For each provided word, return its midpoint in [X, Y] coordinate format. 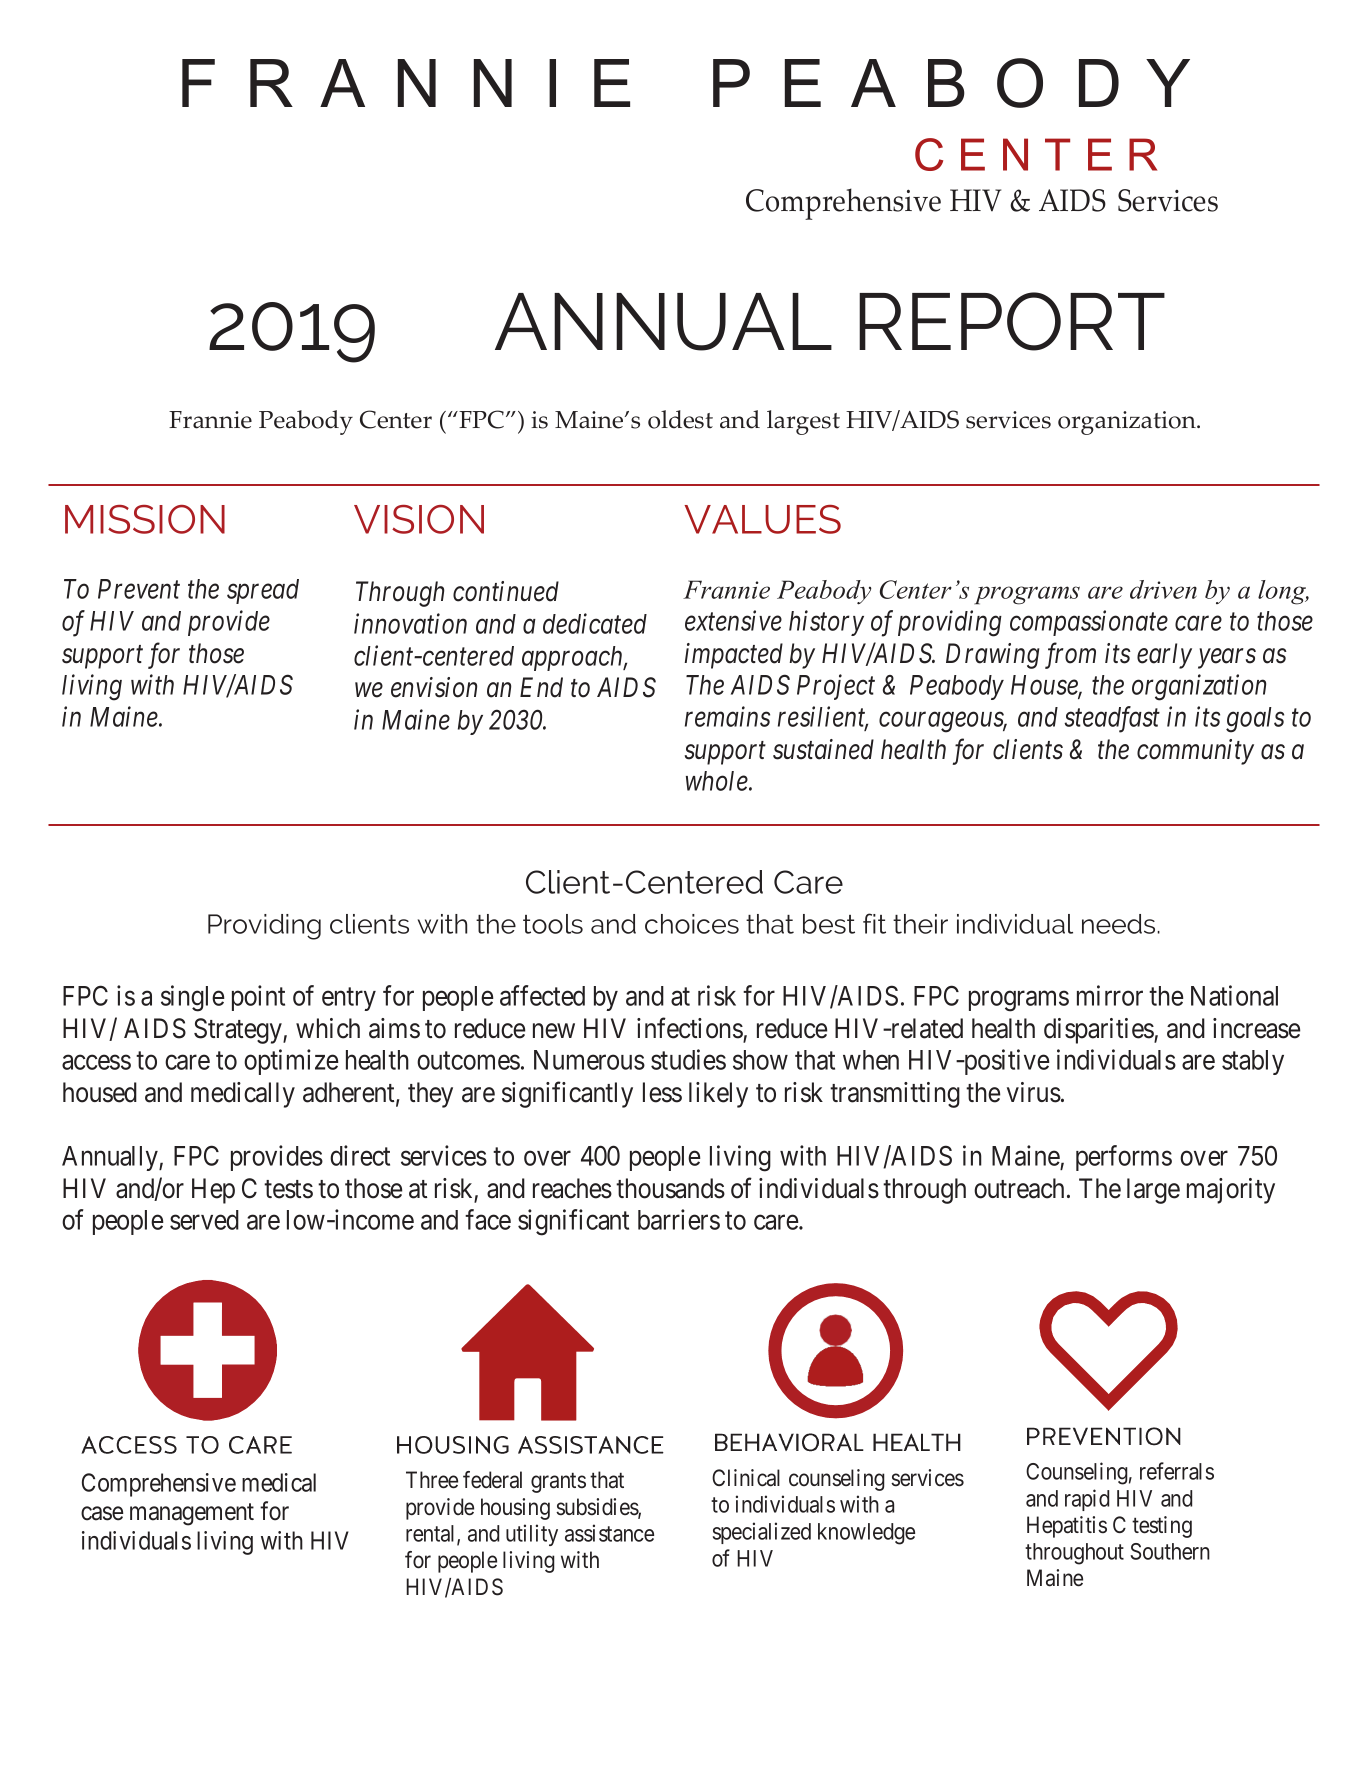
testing [1162, 1527]
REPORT [1012, 321]
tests [288, 1189]
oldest [680, 419]
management [192, 1515]
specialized [762, 1533]
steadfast [1112, 719]
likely [718, 1095]
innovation [410, 624]
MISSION [145, 519]
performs [1124, 1158]
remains [727, 717]
